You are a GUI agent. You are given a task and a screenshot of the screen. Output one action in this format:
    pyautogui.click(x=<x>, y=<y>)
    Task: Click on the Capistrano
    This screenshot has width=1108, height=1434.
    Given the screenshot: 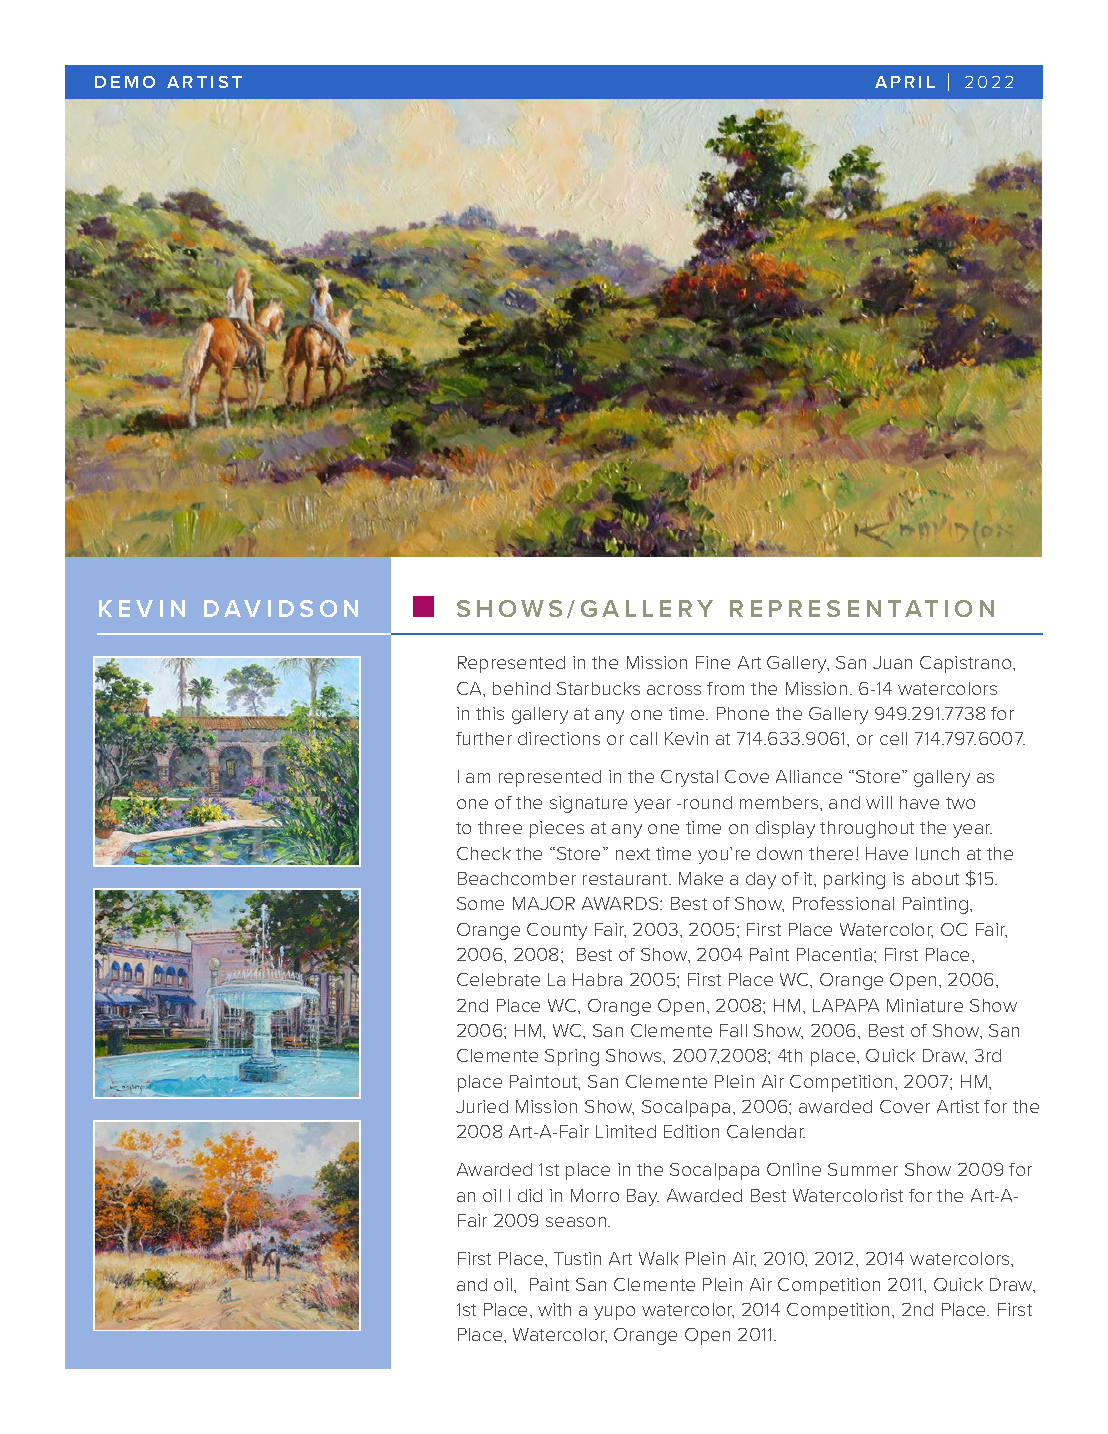 What is the action you would take?
    pyautogui.click(x=967, y=664)
